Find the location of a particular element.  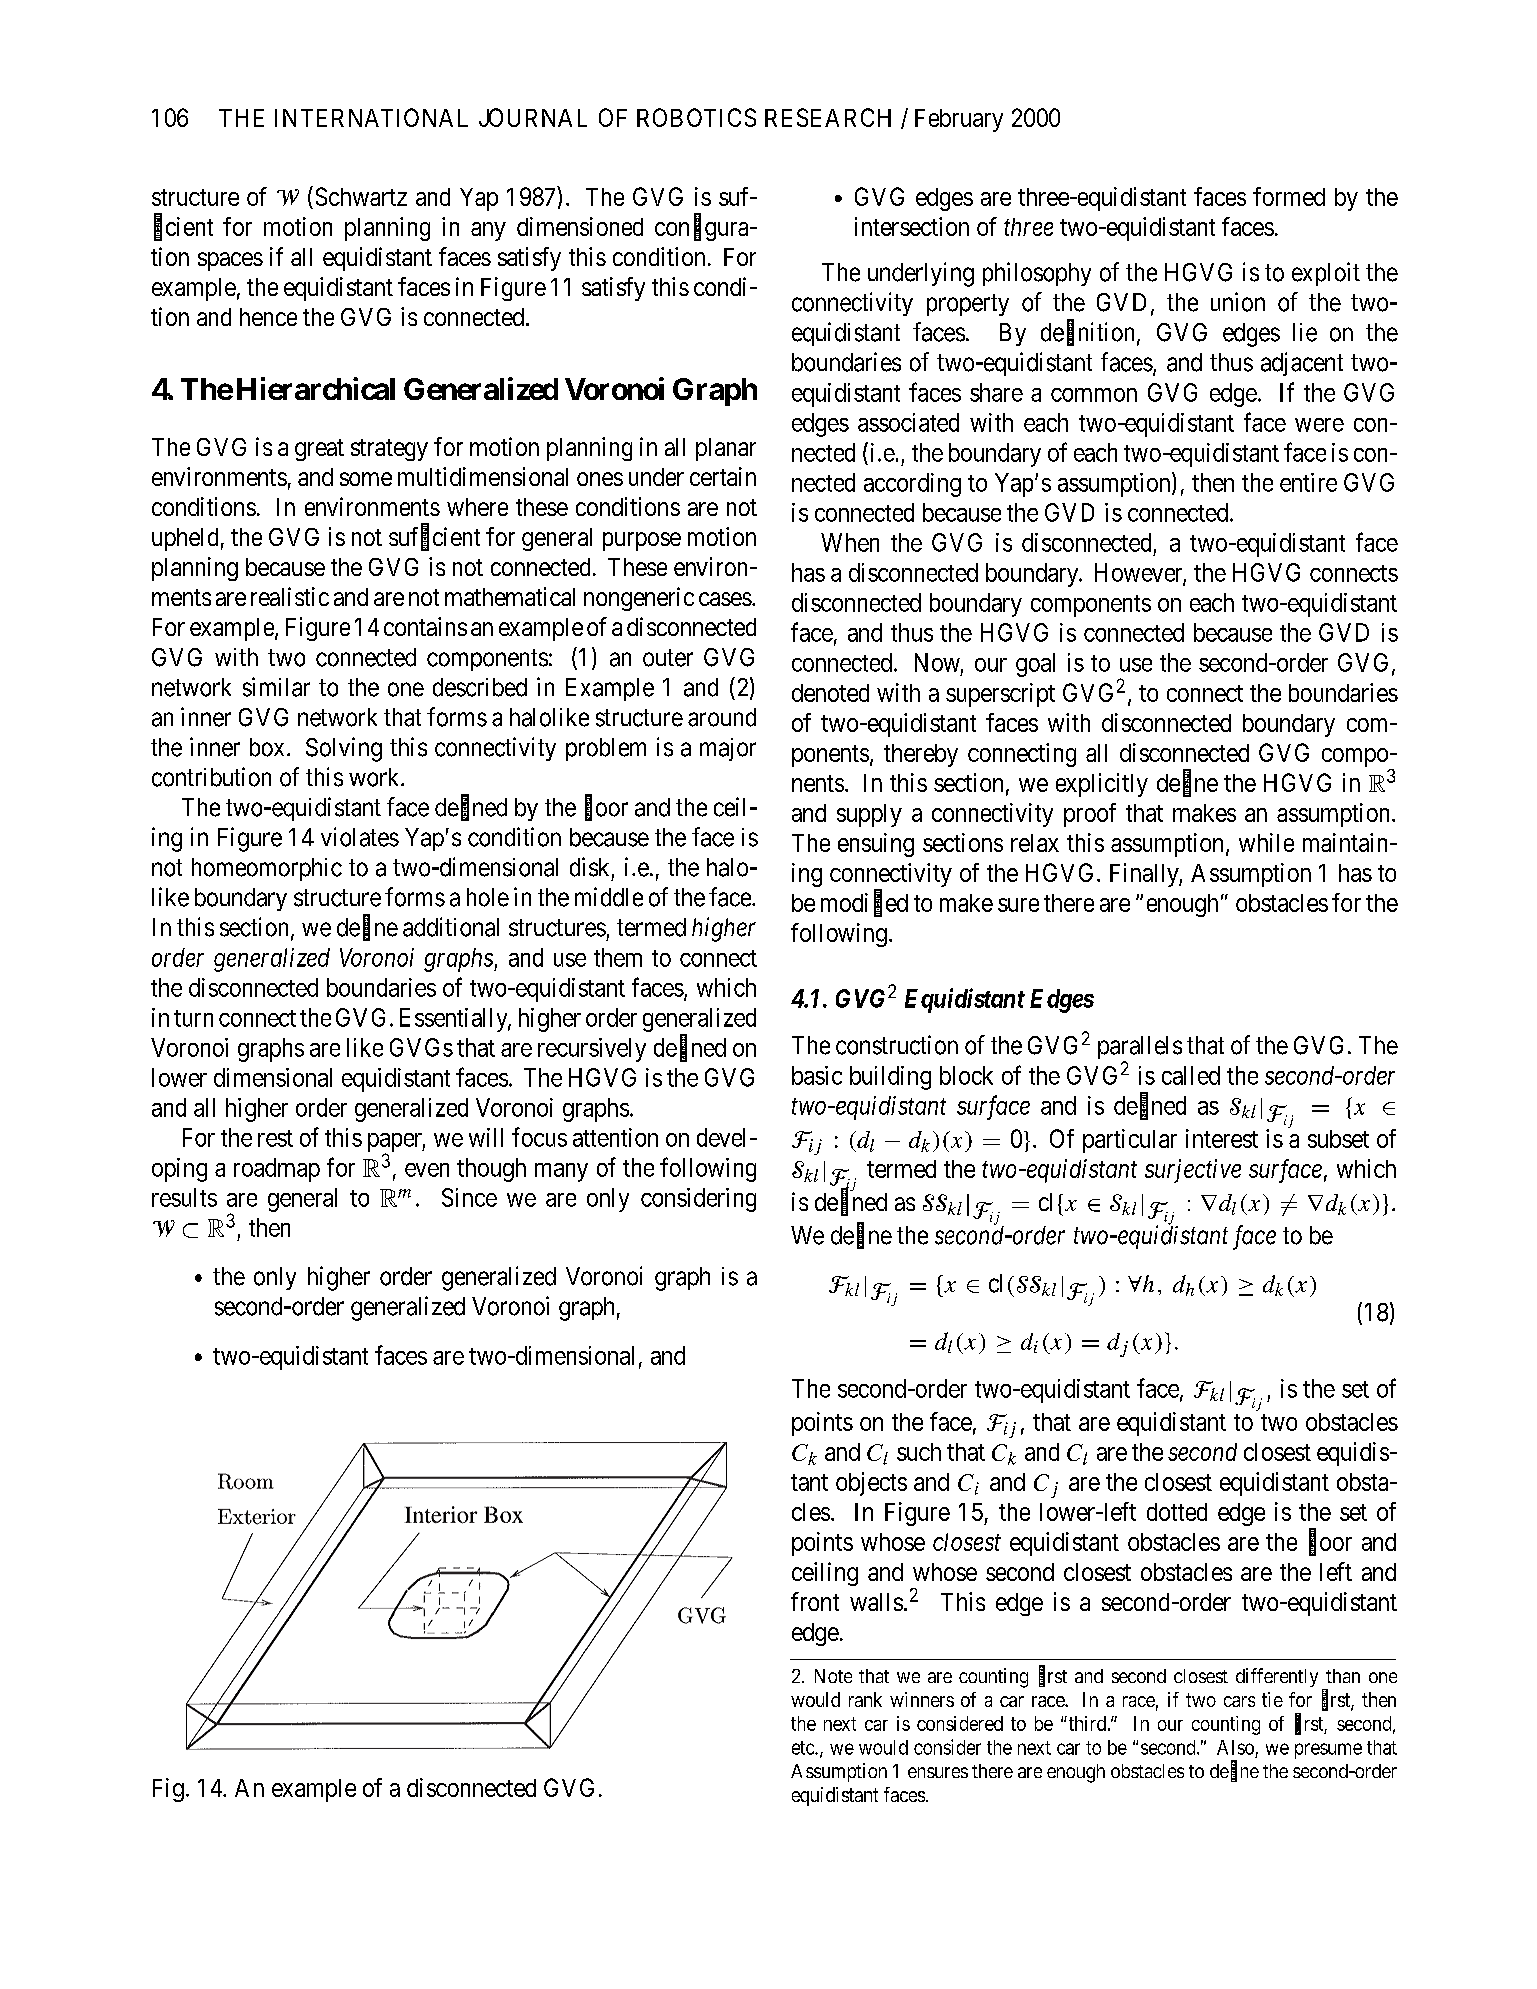

called is located at coordinates (1191, 1075).
